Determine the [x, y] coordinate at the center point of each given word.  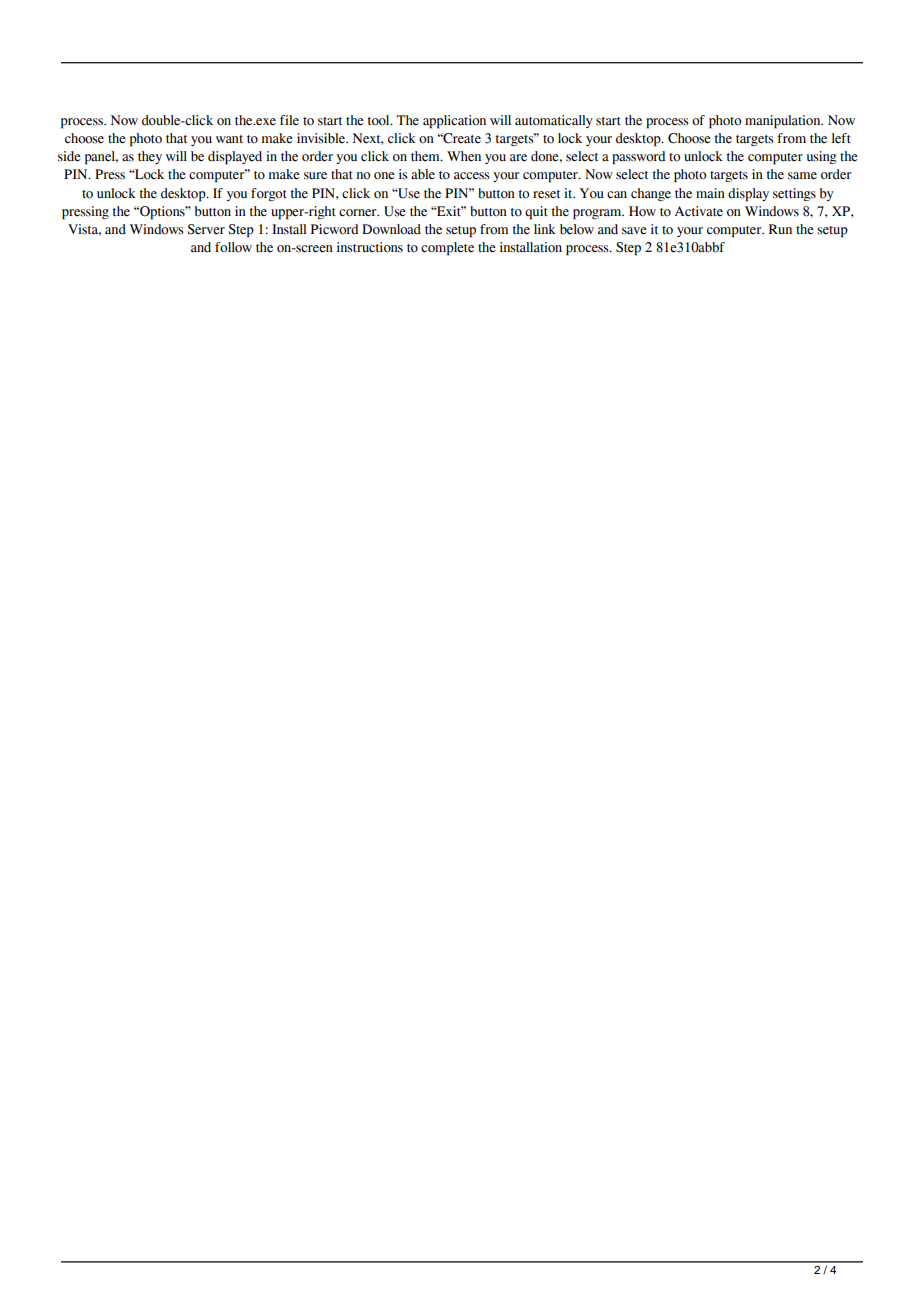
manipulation [784, 122]
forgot [269, 194]
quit [536, 213]
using [821, 157]
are [518, 158]
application [454, 122]
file [289, 120]
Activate [699, 211]
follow [233, 247]
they [150, 157]
